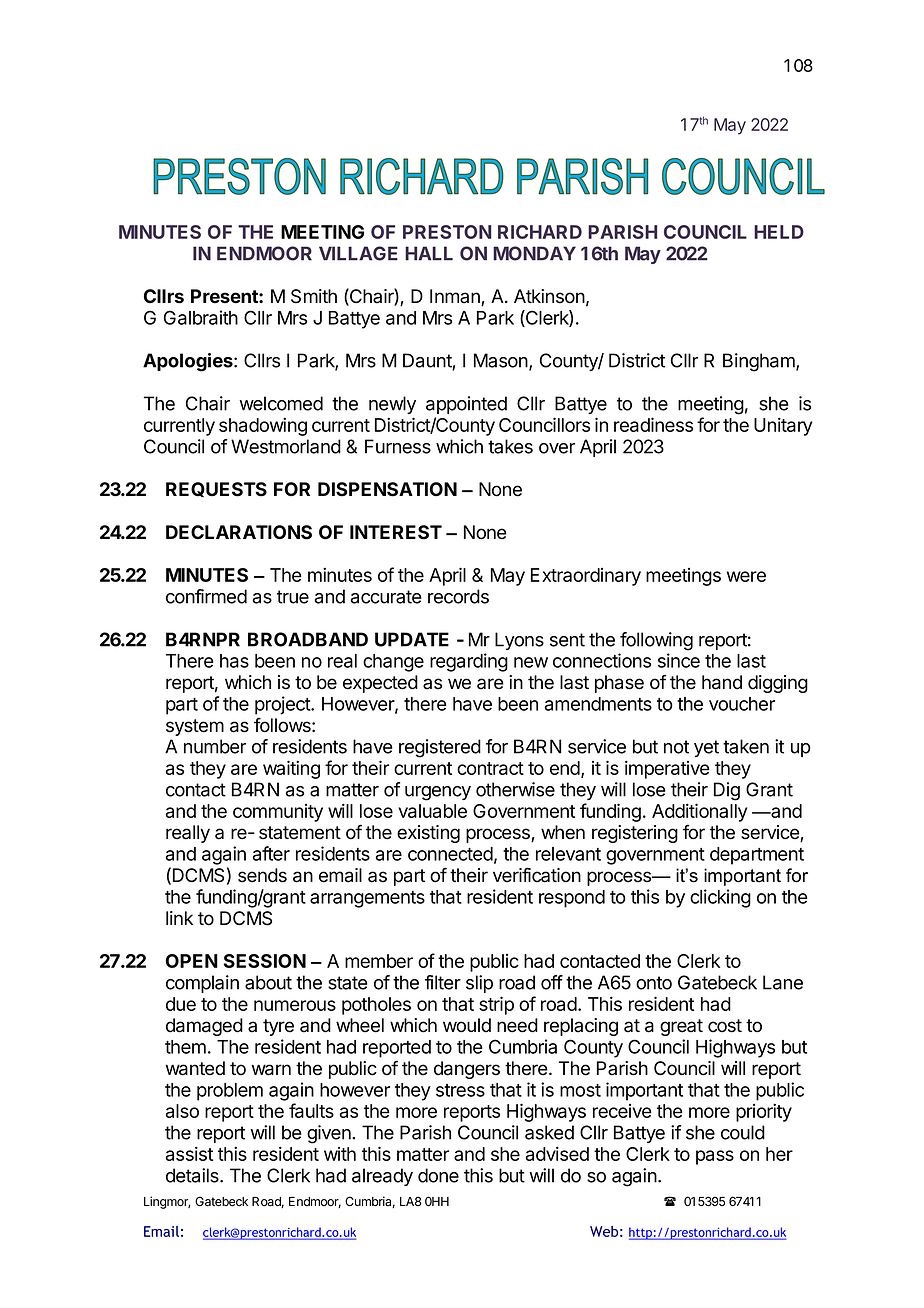 The width and height of the document is (924, 1308). What do you see at coordinates (189, 1153) in the document?
I see `assist` at bounding box center [189, 1153].
